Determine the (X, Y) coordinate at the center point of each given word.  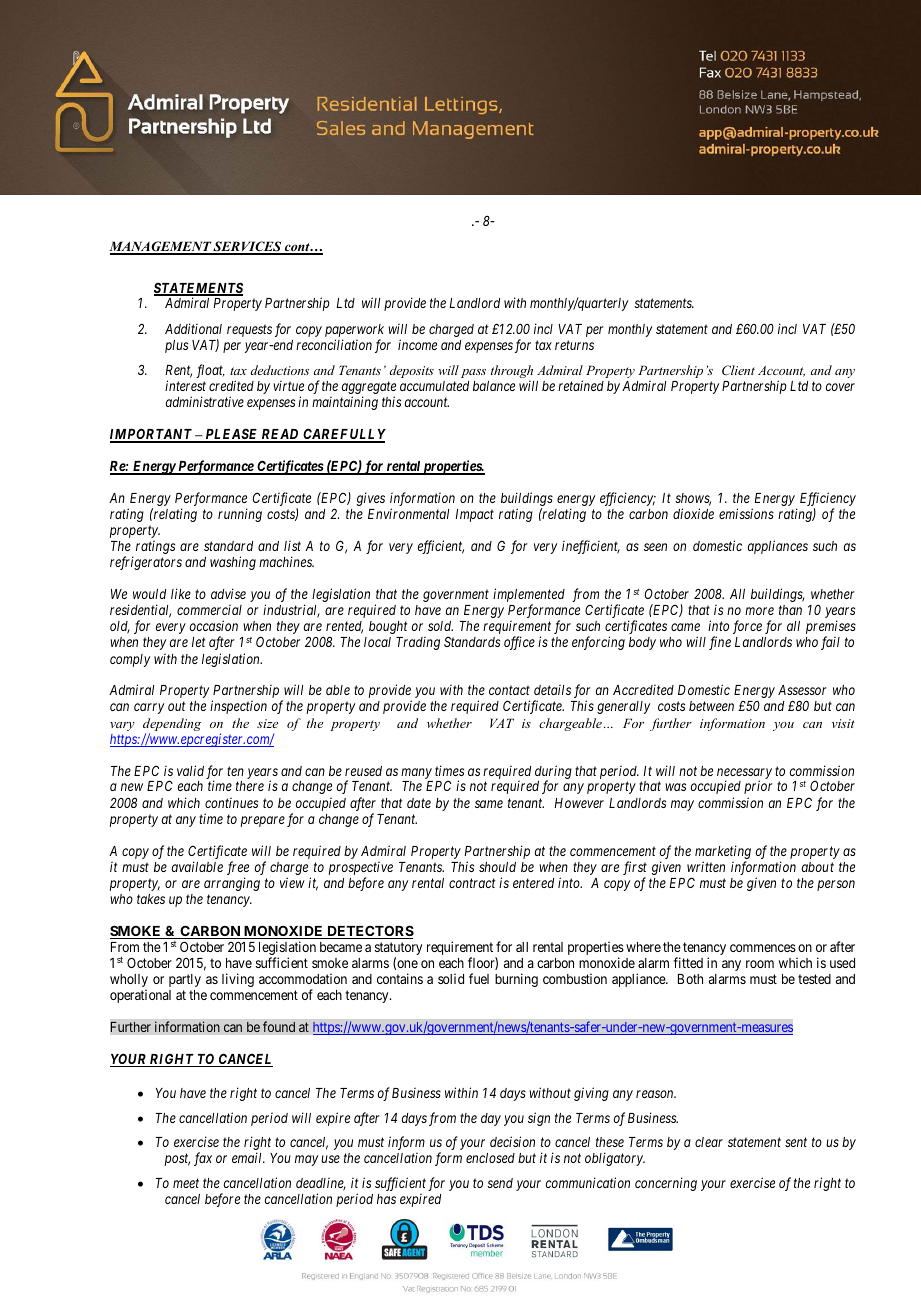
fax (203, 1159)
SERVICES (248, 247)
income (417, 344)
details (552, 690)
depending (172, 726)
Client (738, 370)
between (711, 706)
